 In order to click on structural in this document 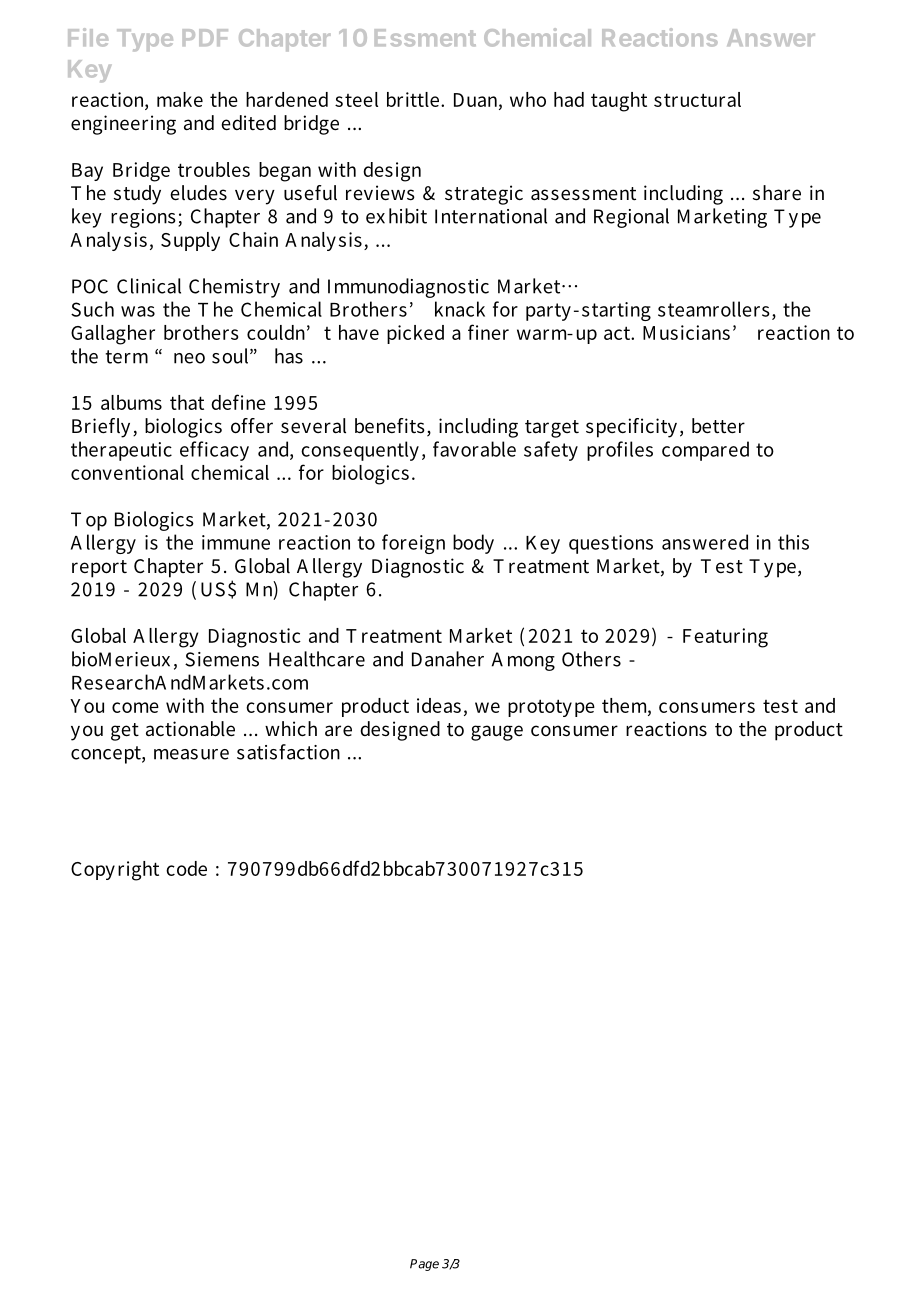, I will do `click(697, 99)`.
